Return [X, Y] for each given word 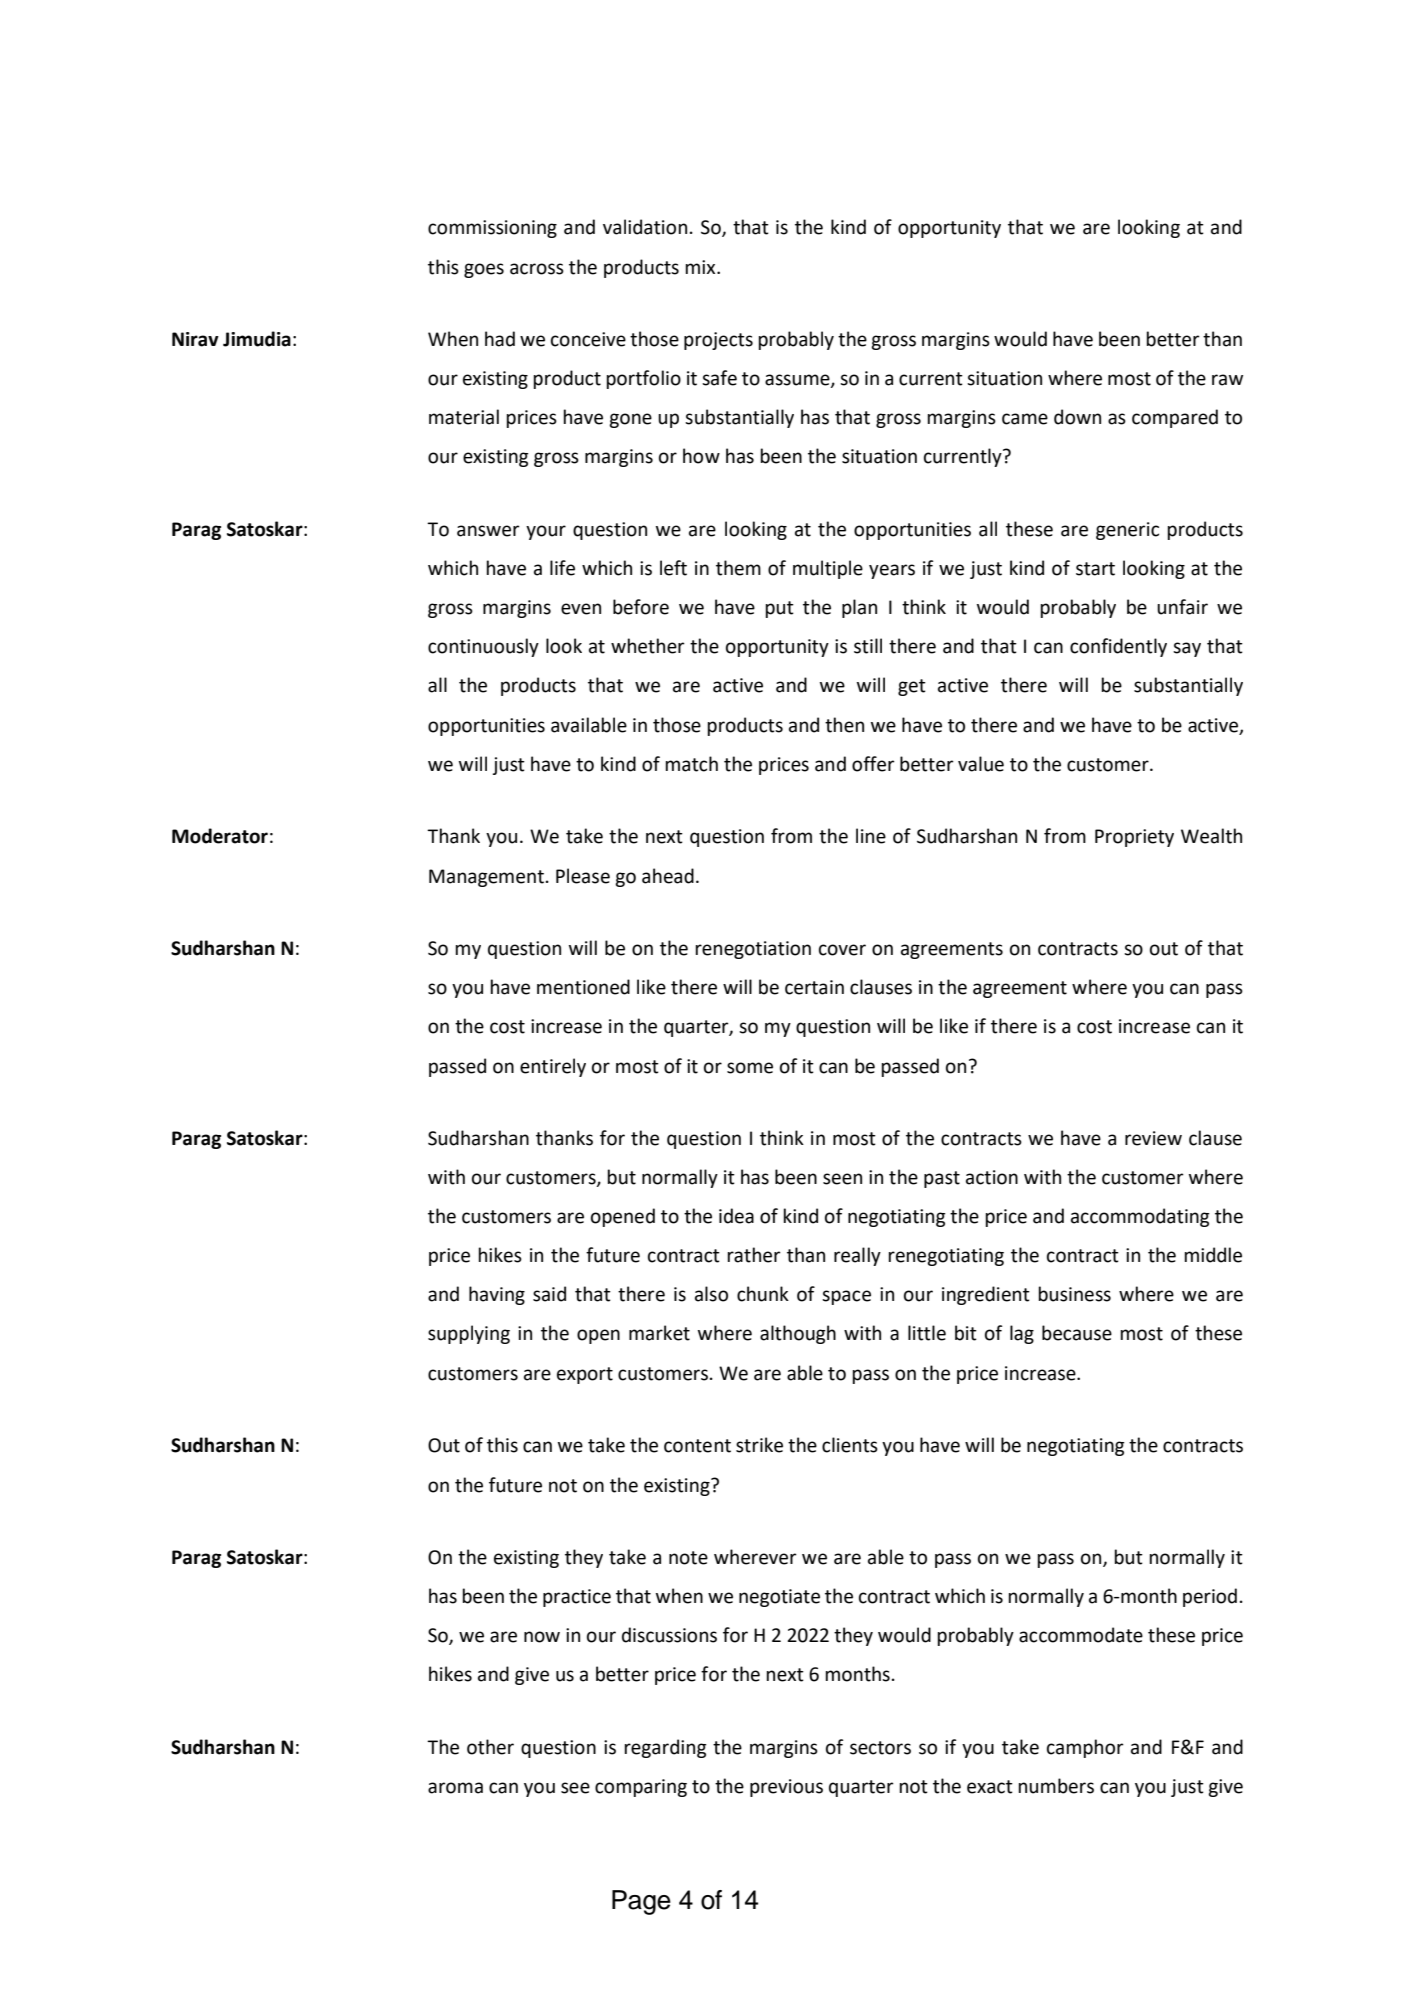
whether [648, 646]
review [1153, 1138]
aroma [455, 1788]
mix [701, 267]
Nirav [195, 339]
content [697, 1446]
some [750, 1068]
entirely [553, 1067]
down [1077, 417]
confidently [1118, 647]
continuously [483, 647]
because [1077, 1333]
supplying [469, 1334]
